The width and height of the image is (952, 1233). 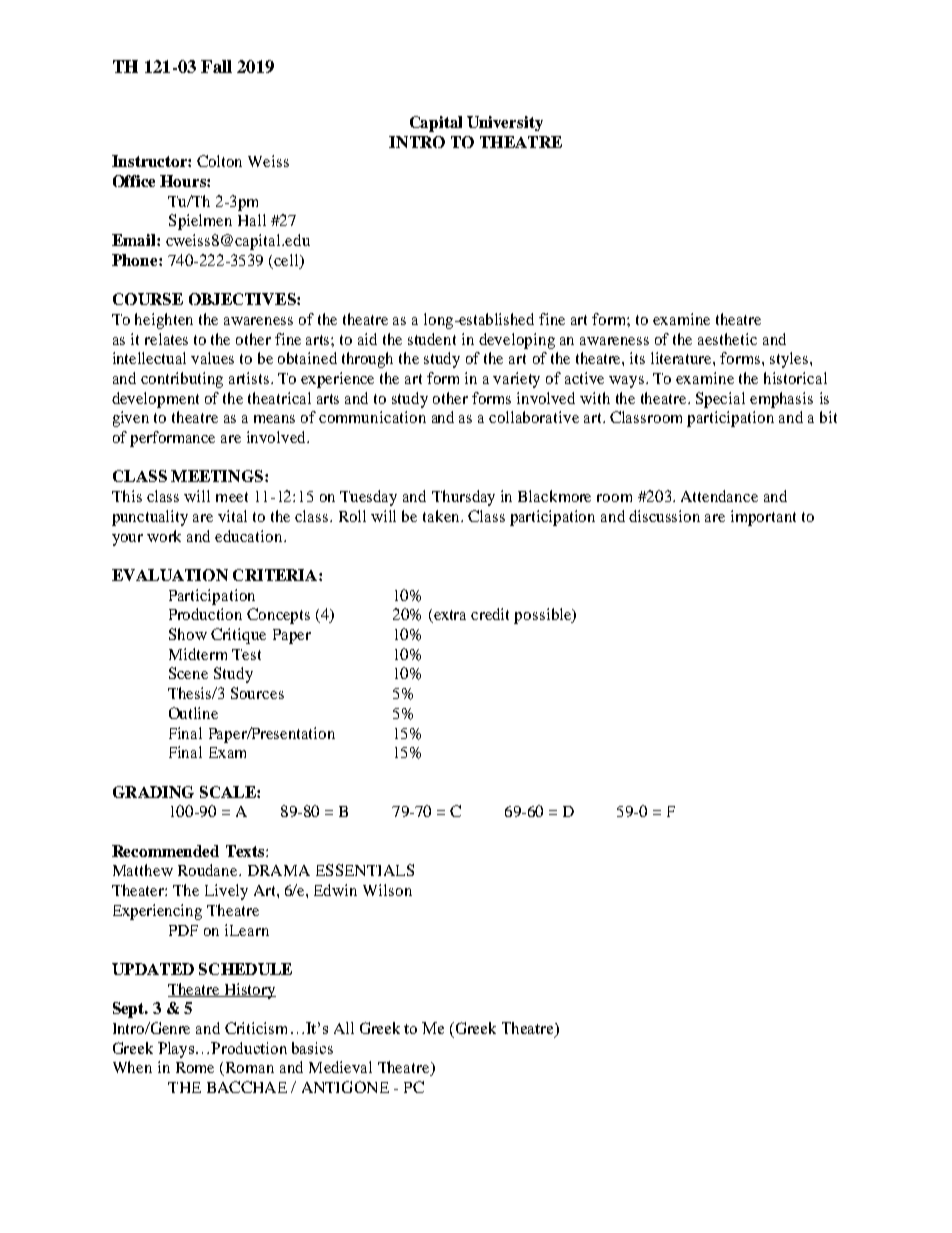 What do you see at coordinates (505, 123) in the image?
I see `University` at bounding box center [505, 123].
